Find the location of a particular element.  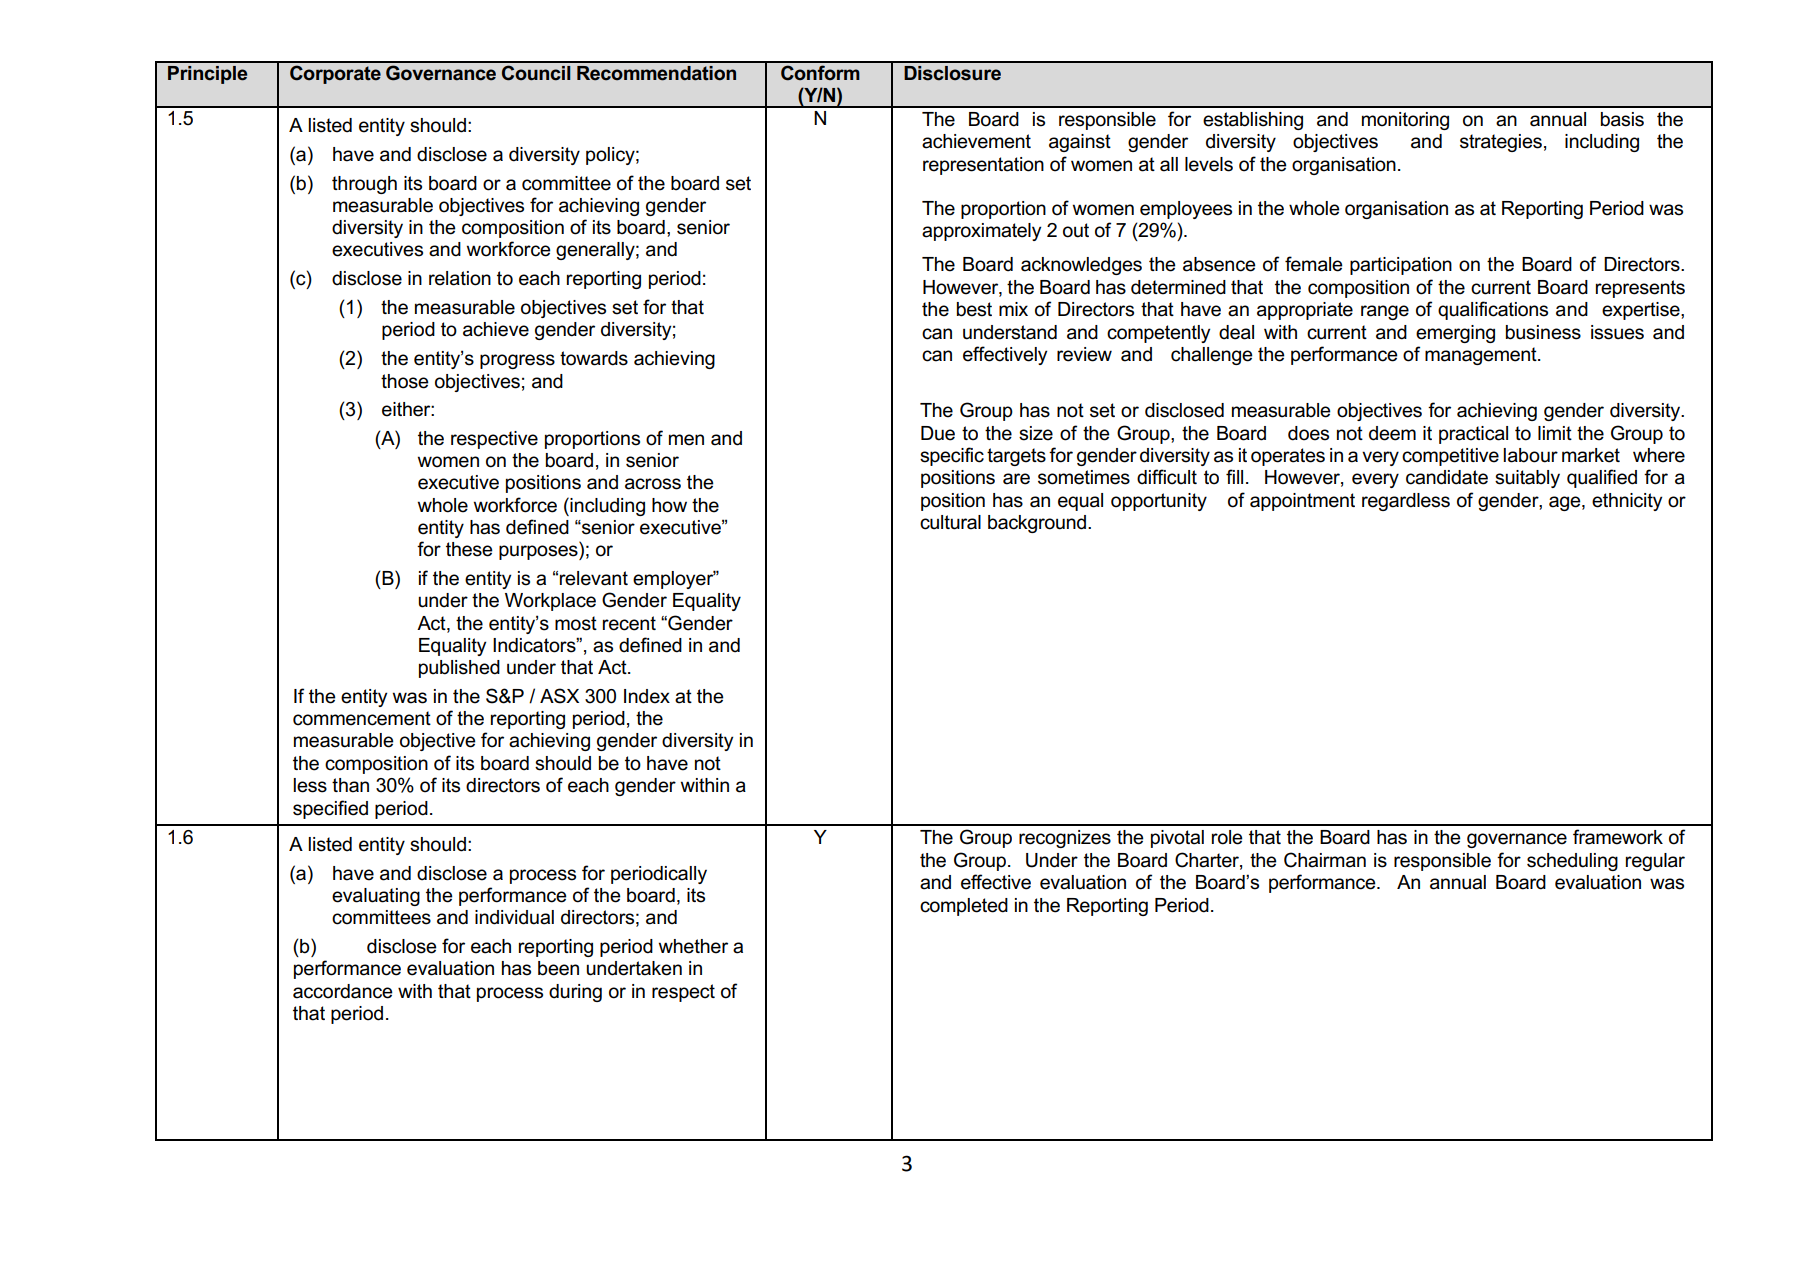

Disclosure is located at coordinates (952, 73).
